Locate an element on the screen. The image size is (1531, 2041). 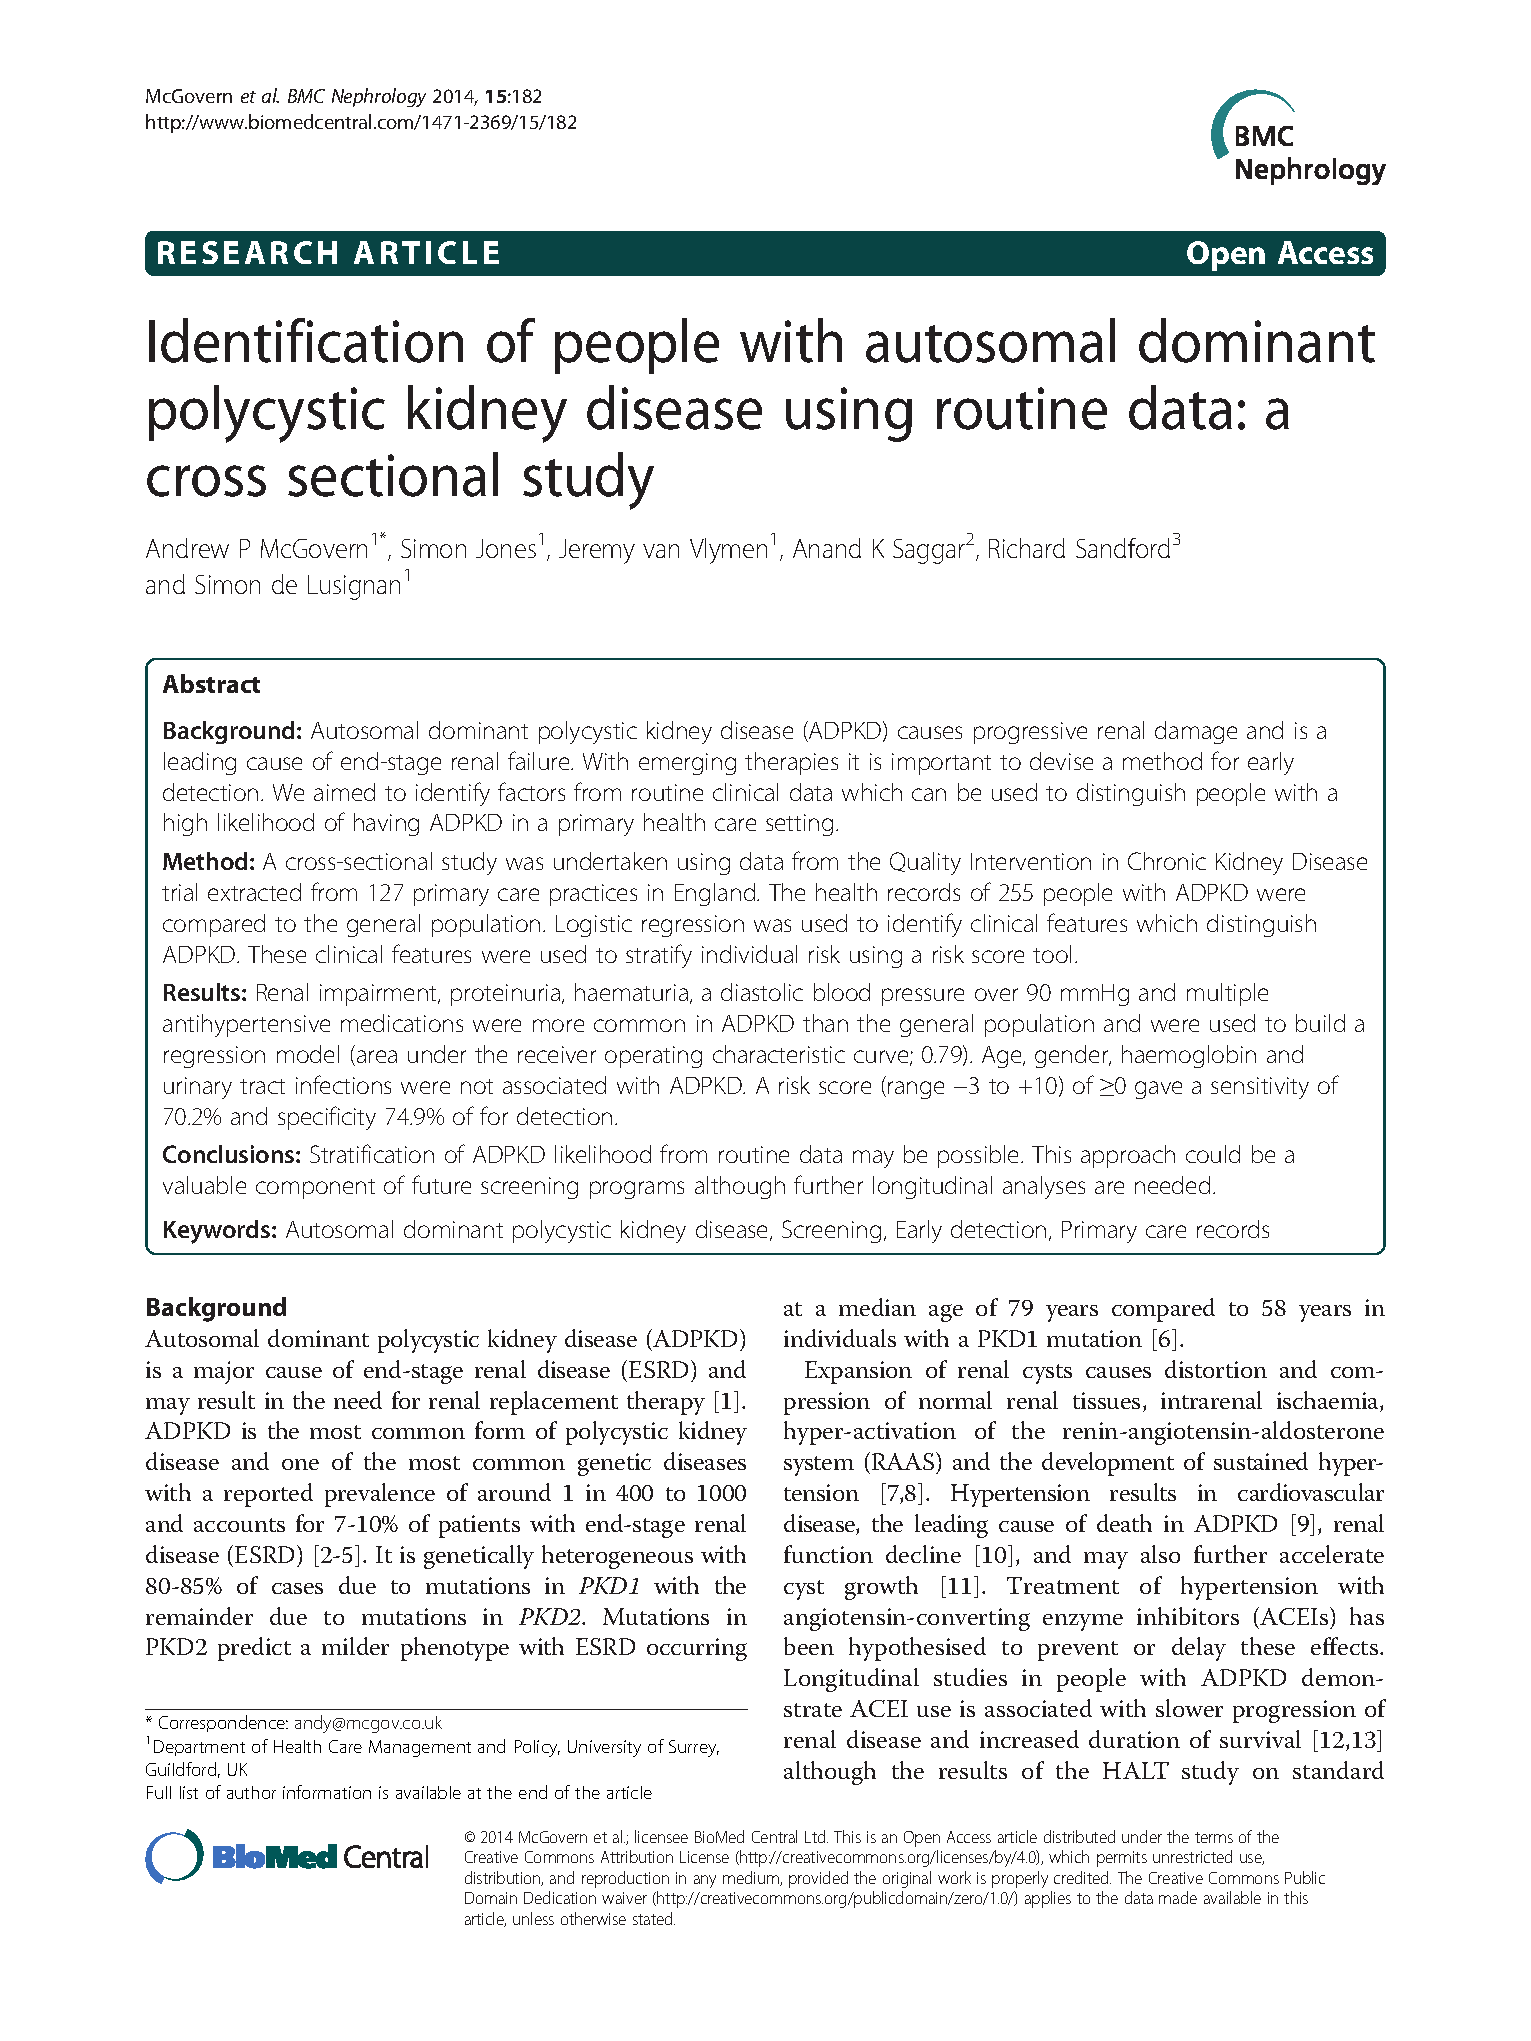
Nephrology is located at coordinates (379, 97).
